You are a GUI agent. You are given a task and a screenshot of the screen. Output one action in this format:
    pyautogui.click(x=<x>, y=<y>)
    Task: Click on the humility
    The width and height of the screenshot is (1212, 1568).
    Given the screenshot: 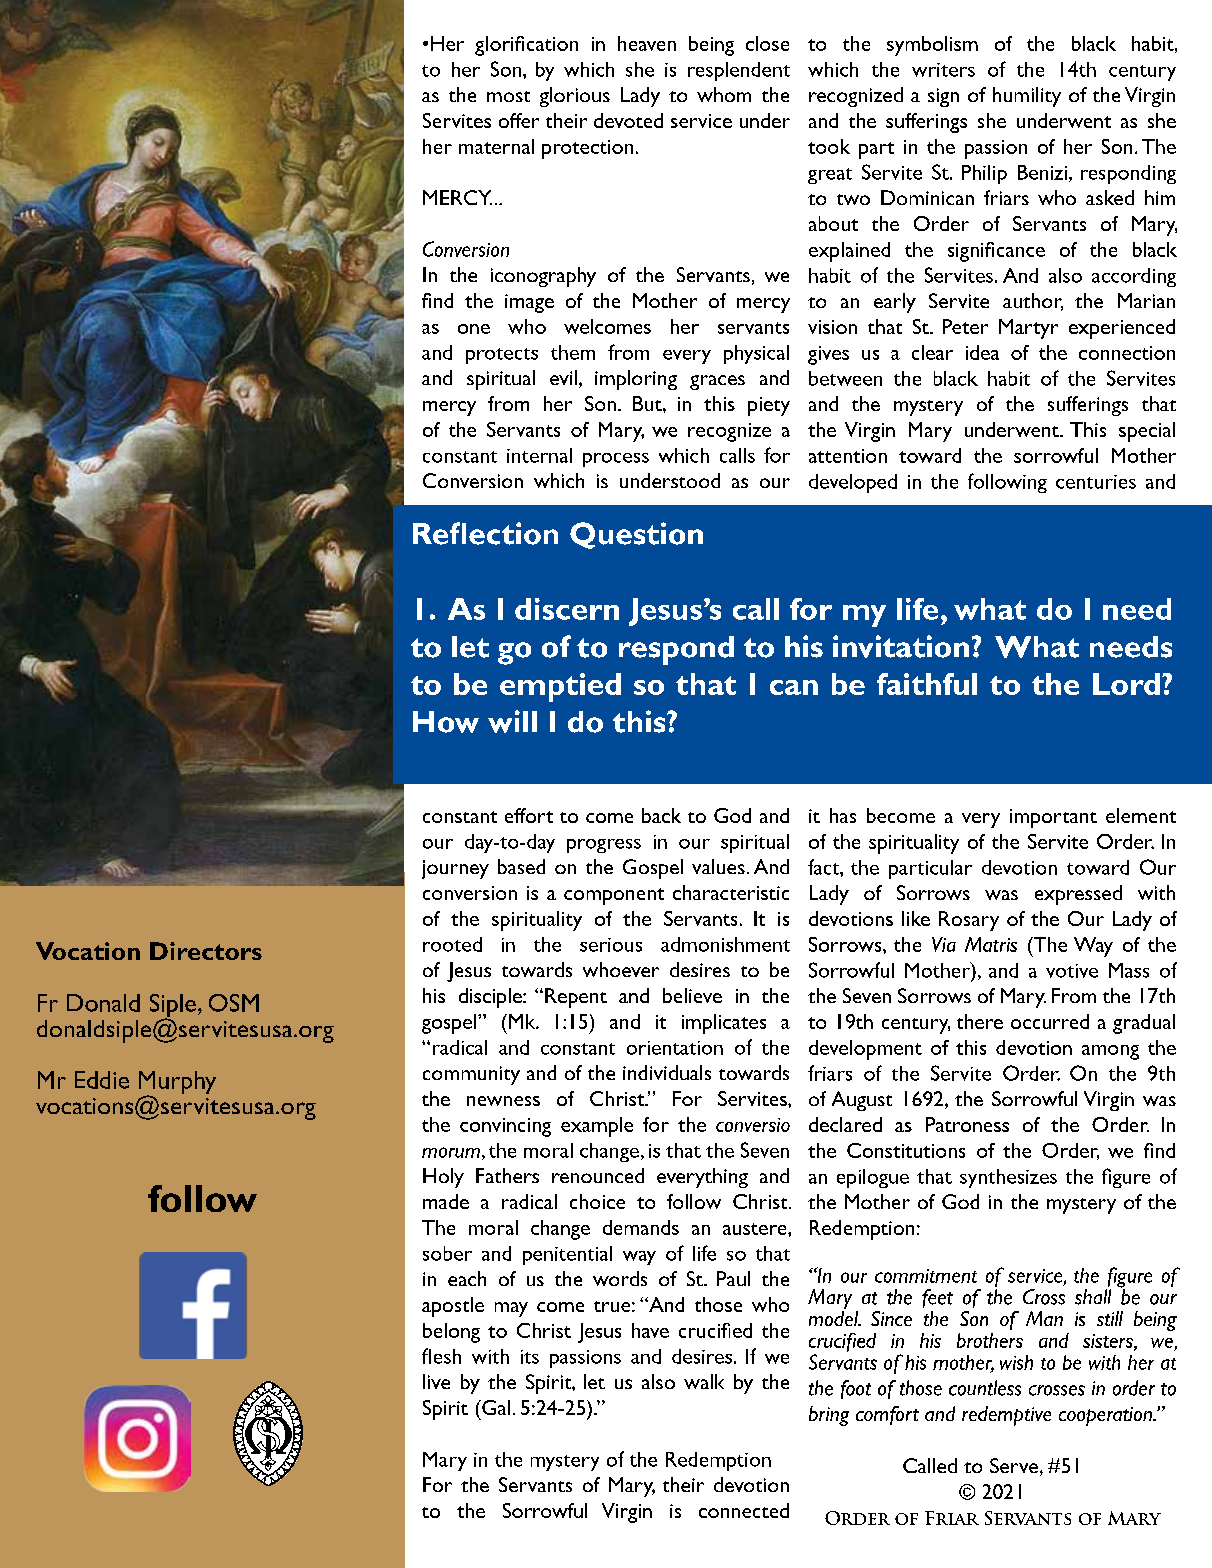 What is the action you would take?
    pyautogui.click(x=1027, y=97)
